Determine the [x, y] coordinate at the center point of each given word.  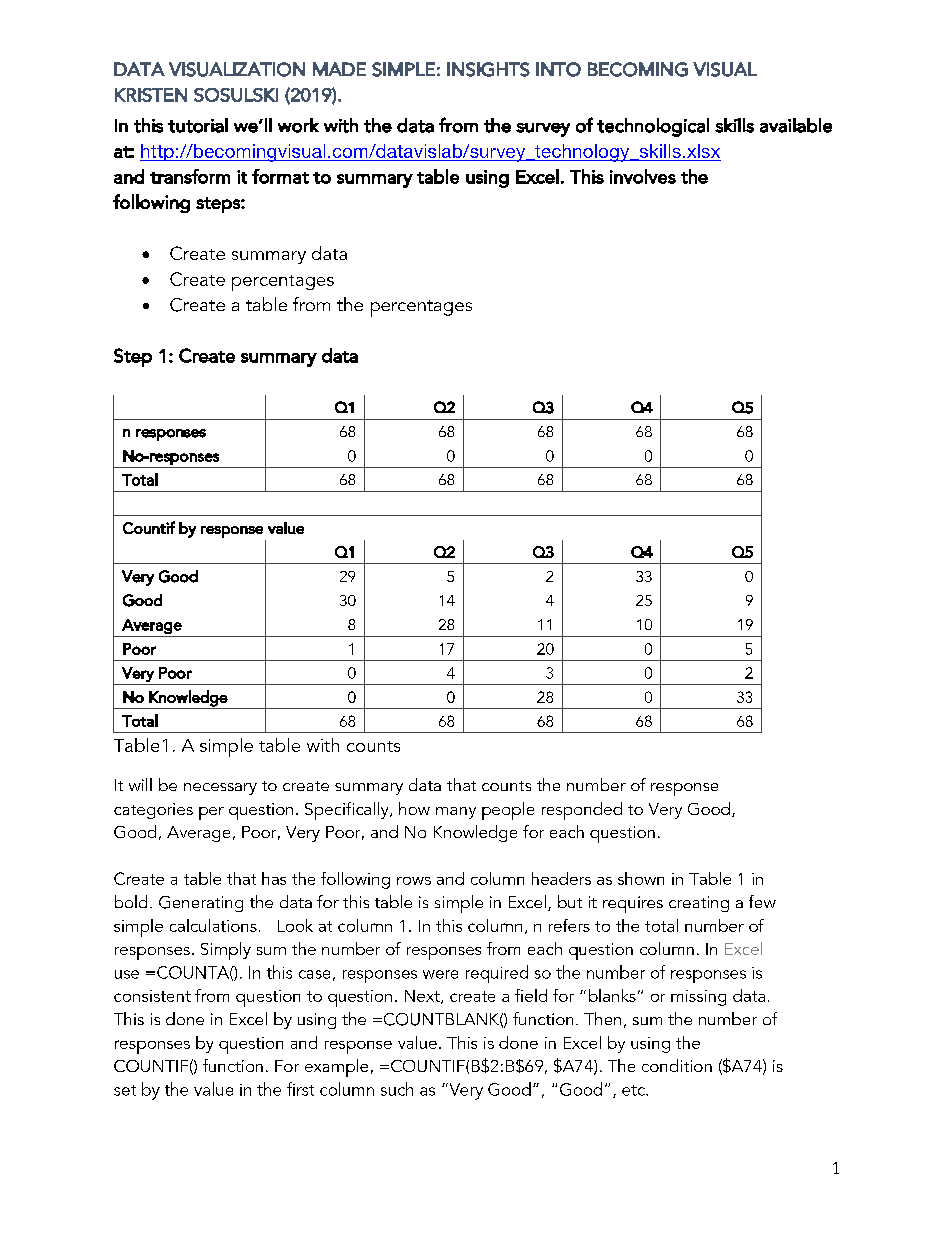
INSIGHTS [488, 69]
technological [653, 127]
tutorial [198, 125]
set [125, 1090]
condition [677, 1065]
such [397, 1089]
